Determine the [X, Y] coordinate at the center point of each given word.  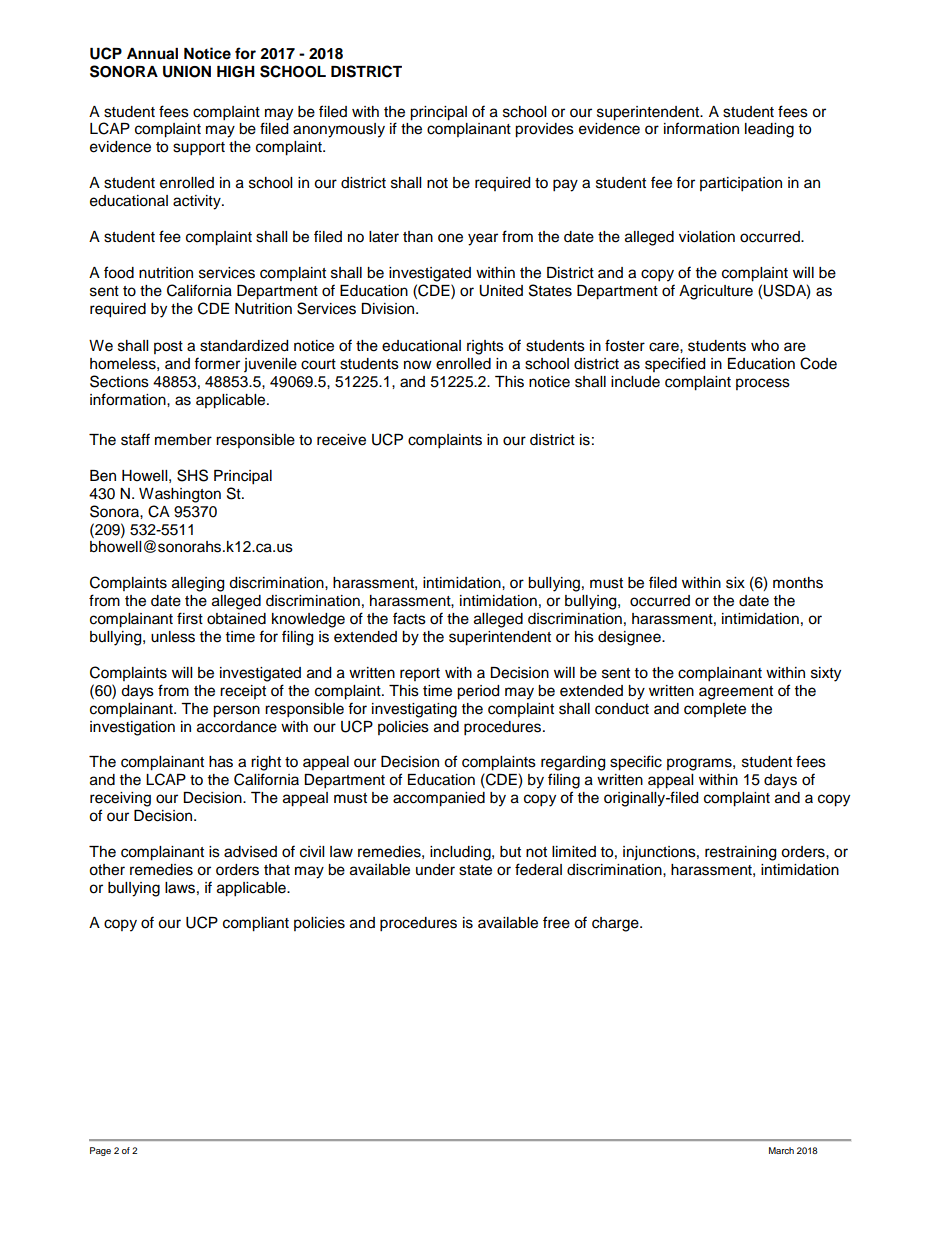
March [781, 1150]
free [556, 922]
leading [769, 130]
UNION [187, 72]
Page [100, 1151]
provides [544, 130]
